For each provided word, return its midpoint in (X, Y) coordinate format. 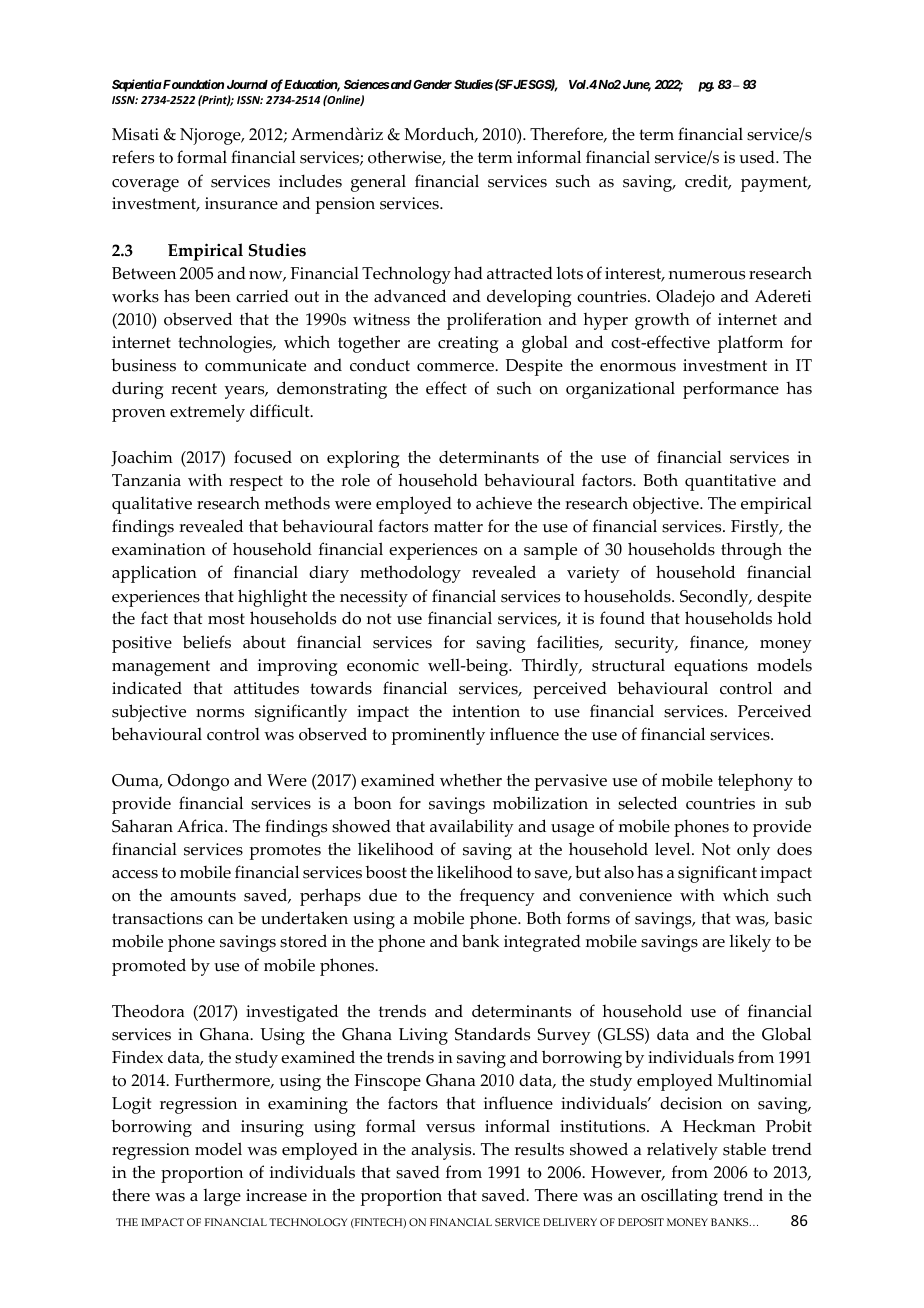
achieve (504, 503)
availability (472, 828)
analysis (442, 1151)
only (753, 851)
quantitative (730, 482)
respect (256, 483)
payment (775, 184)
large (222, 1197)
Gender (431, 84)
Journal (247, 84)
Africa (201, 826)
